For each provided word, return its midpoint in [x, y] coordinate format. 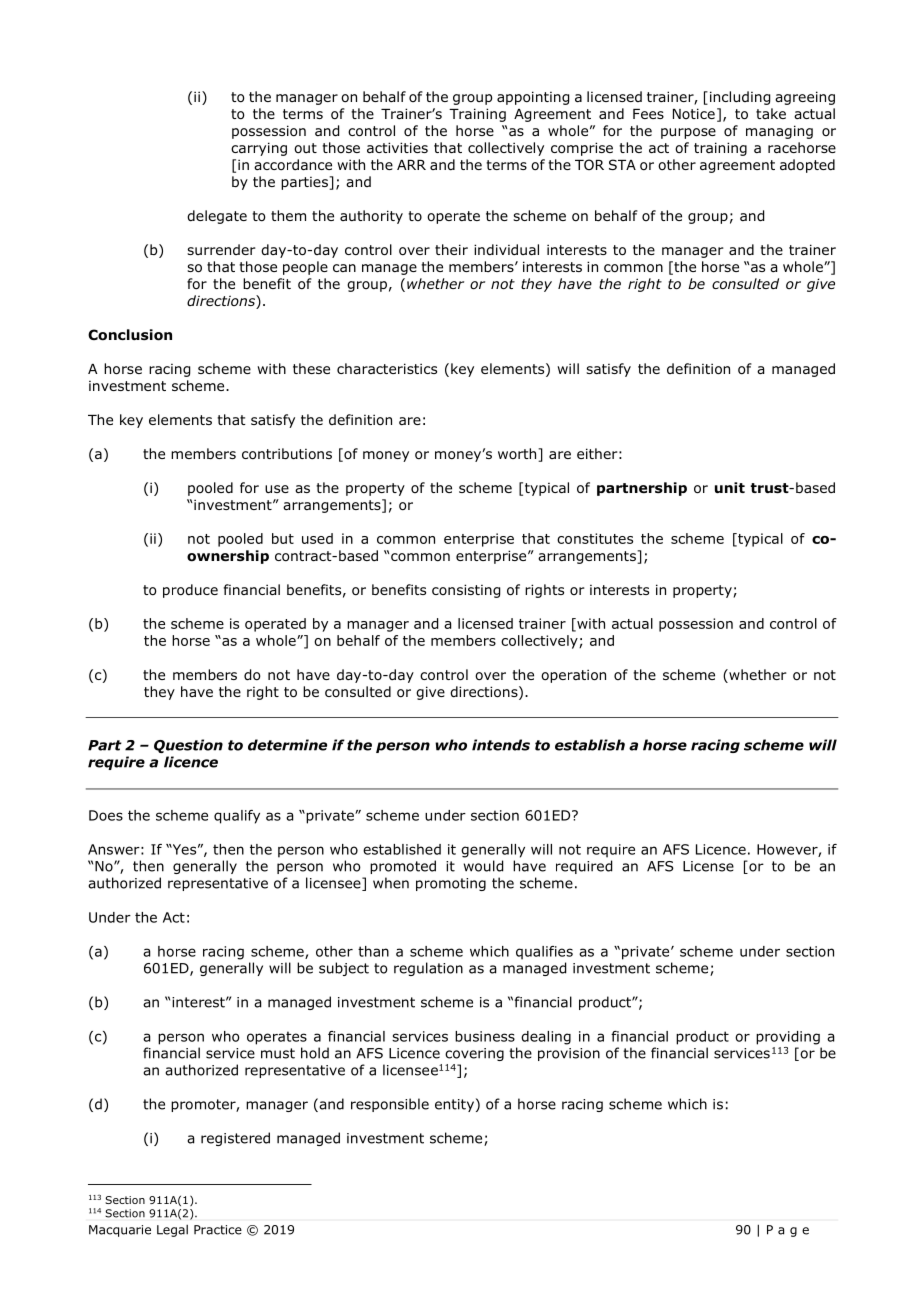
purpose [688, 133]
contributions [287, 454]
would [483, 866]
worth [518, 455]
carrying [259, 149]
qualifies [544, 953]
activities [397, 147]
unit [730, 487]
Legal [172, 1231]
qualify [237, 817]
